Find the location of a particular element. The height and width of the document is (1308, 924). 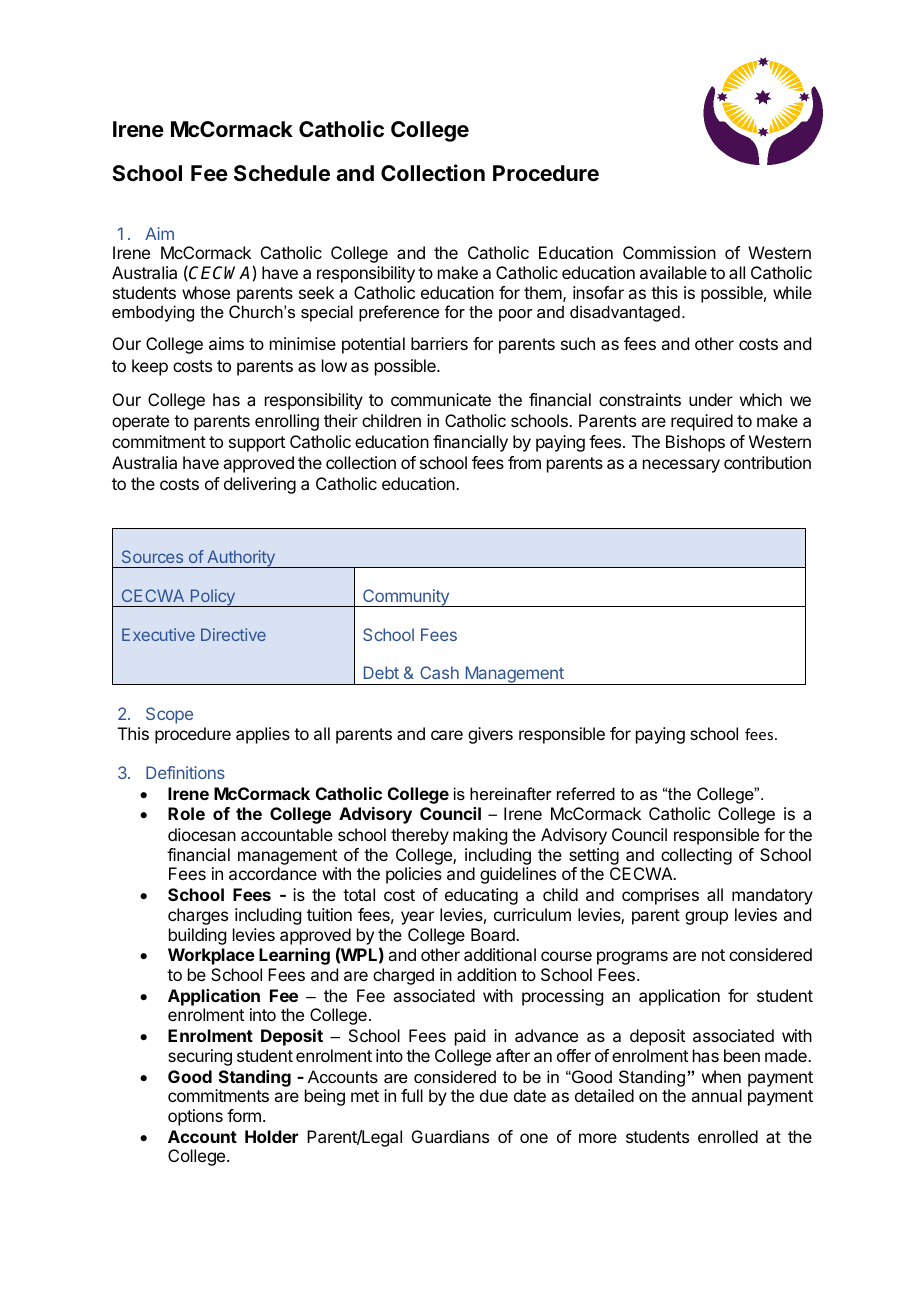

Commission is located at coordinates (669, 252).
